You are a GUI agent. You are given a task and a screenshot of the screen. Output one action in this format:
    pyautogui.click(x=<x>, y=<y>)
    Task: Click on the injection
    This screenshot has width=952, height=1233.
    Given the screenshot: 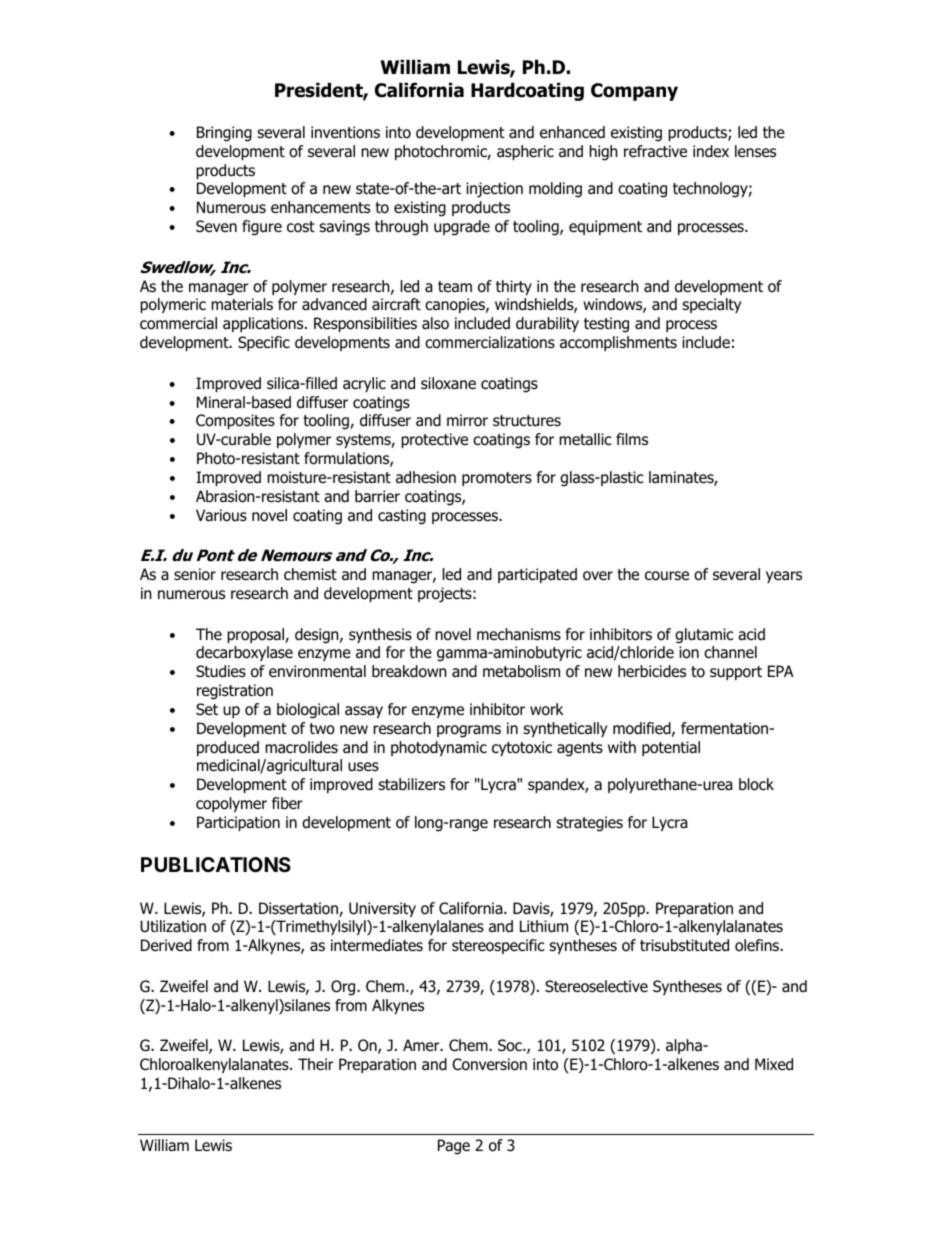 What is the action you would take?
    pyautogui.click(x=494, y=190)
